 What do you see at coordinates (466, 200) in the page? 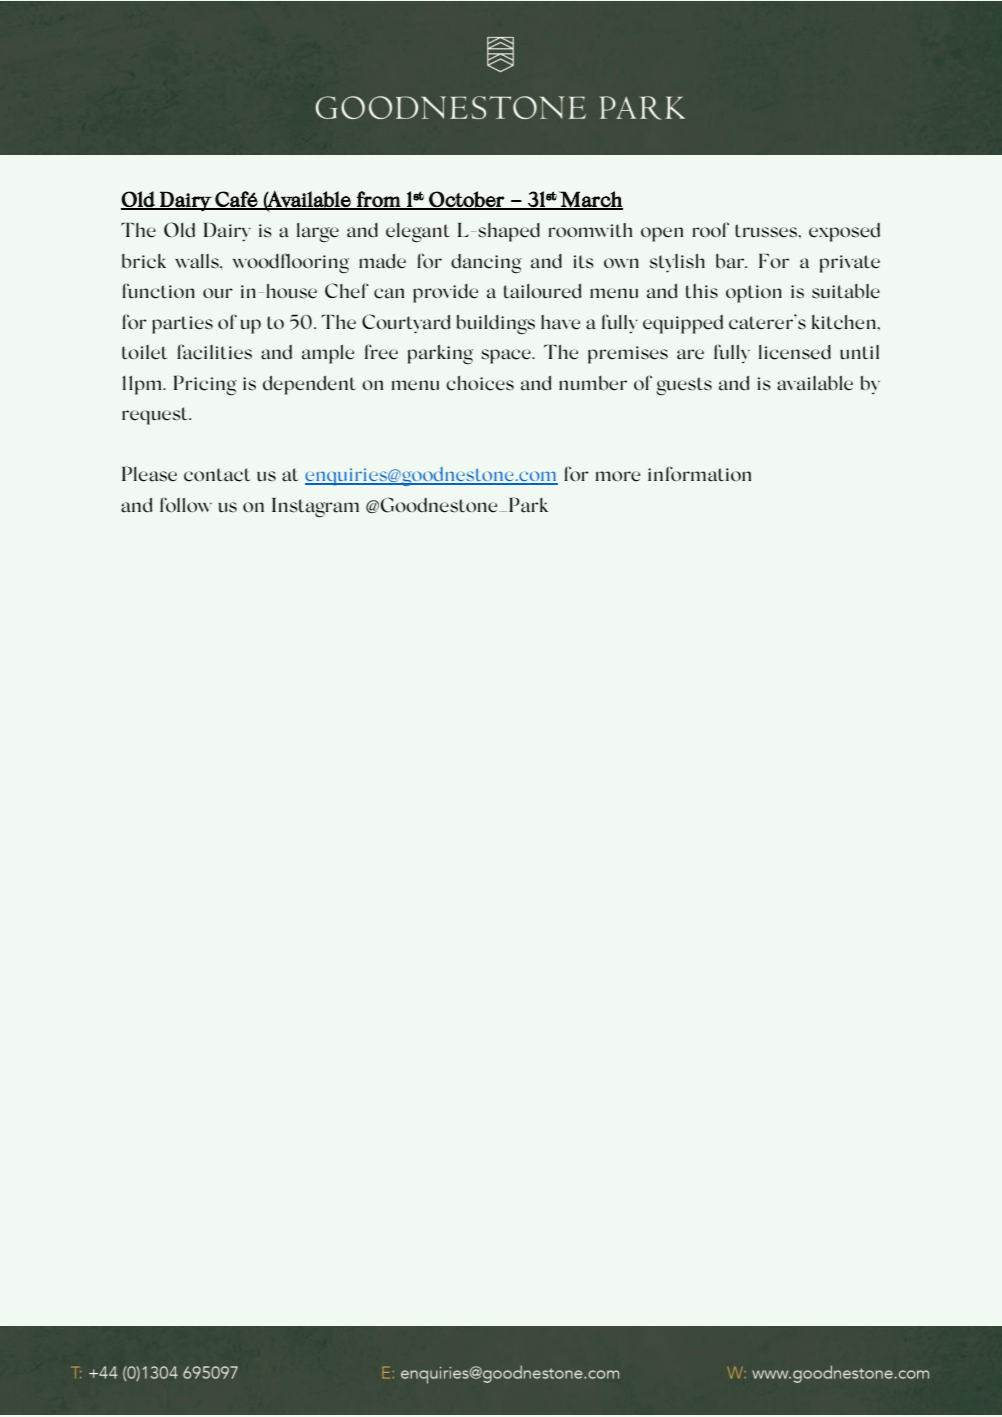
I see `October` at bounding box center [466, 200].
